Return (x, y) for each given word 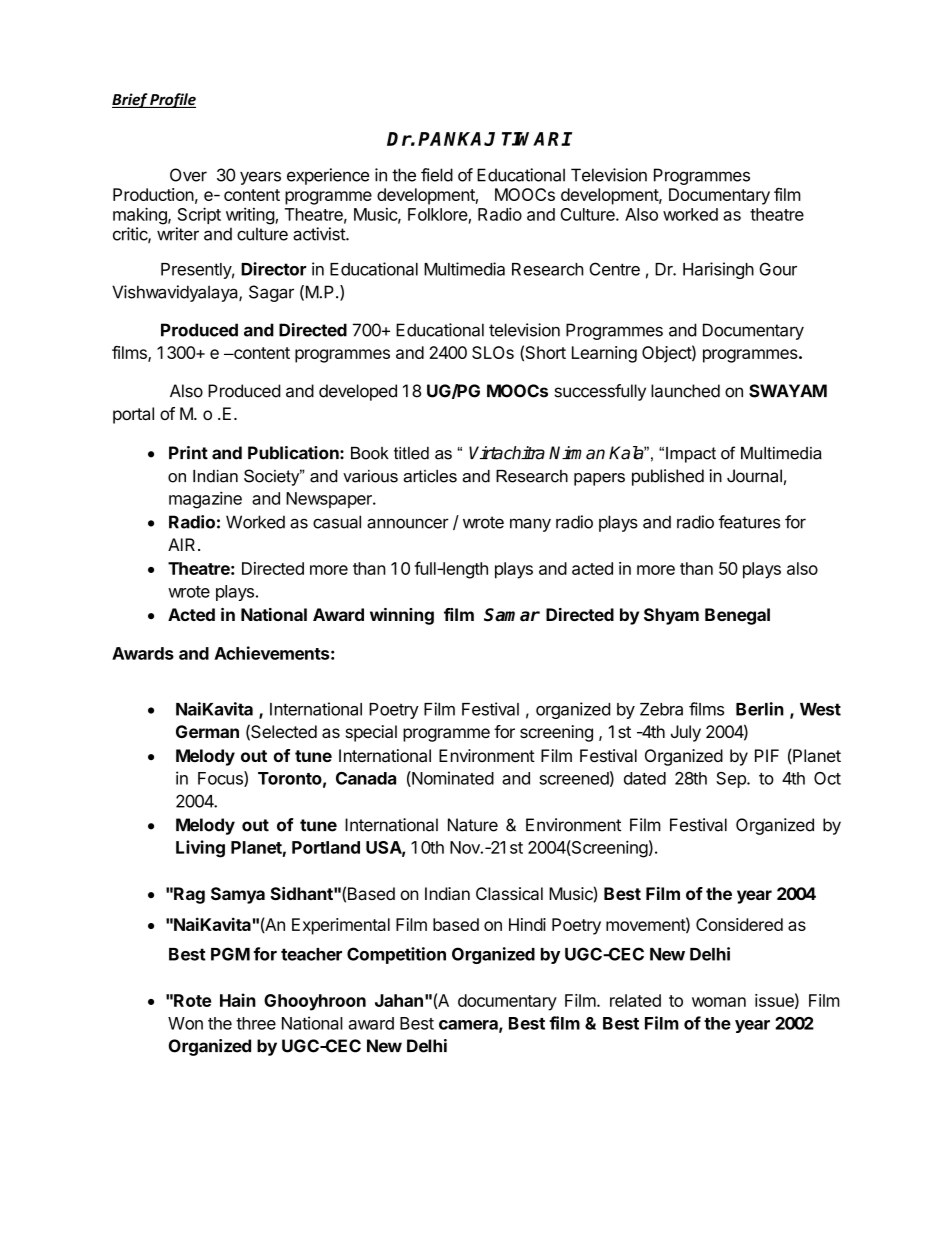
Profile (172, 100)
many (530, 525)
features (749, 522)
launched (685, 391)
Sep (732, 780)
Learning (604, 354)
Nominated (452, 779)
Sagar (271, 293)
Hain (238, 1000)
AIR (181, 544)
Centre (614, 269)
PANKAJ (456, 139)
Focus (221, 779)
